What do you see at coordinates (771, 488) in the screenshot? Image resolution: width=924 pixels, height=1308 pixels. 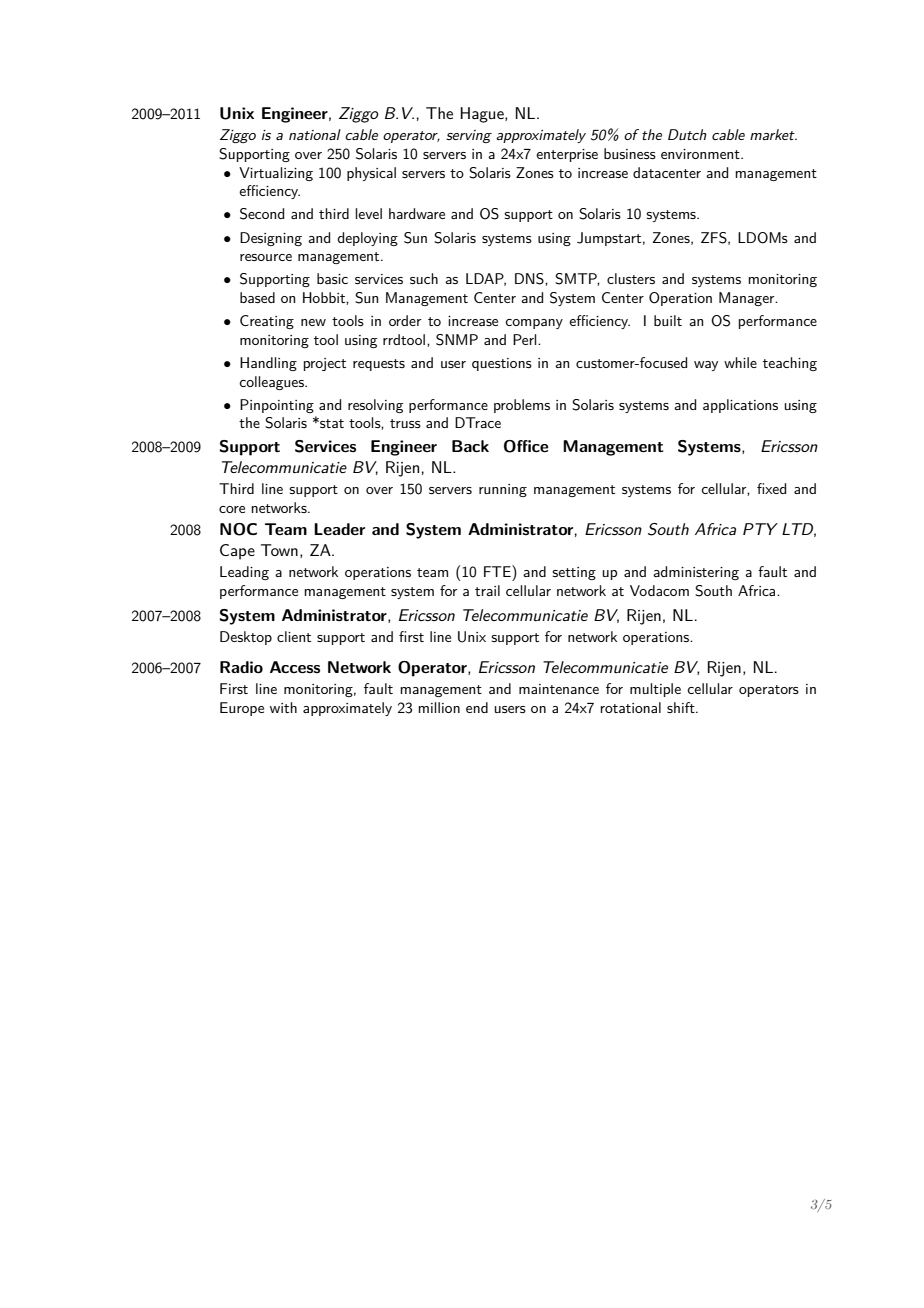 I see `fixed` at bounding box center [771, 488].
